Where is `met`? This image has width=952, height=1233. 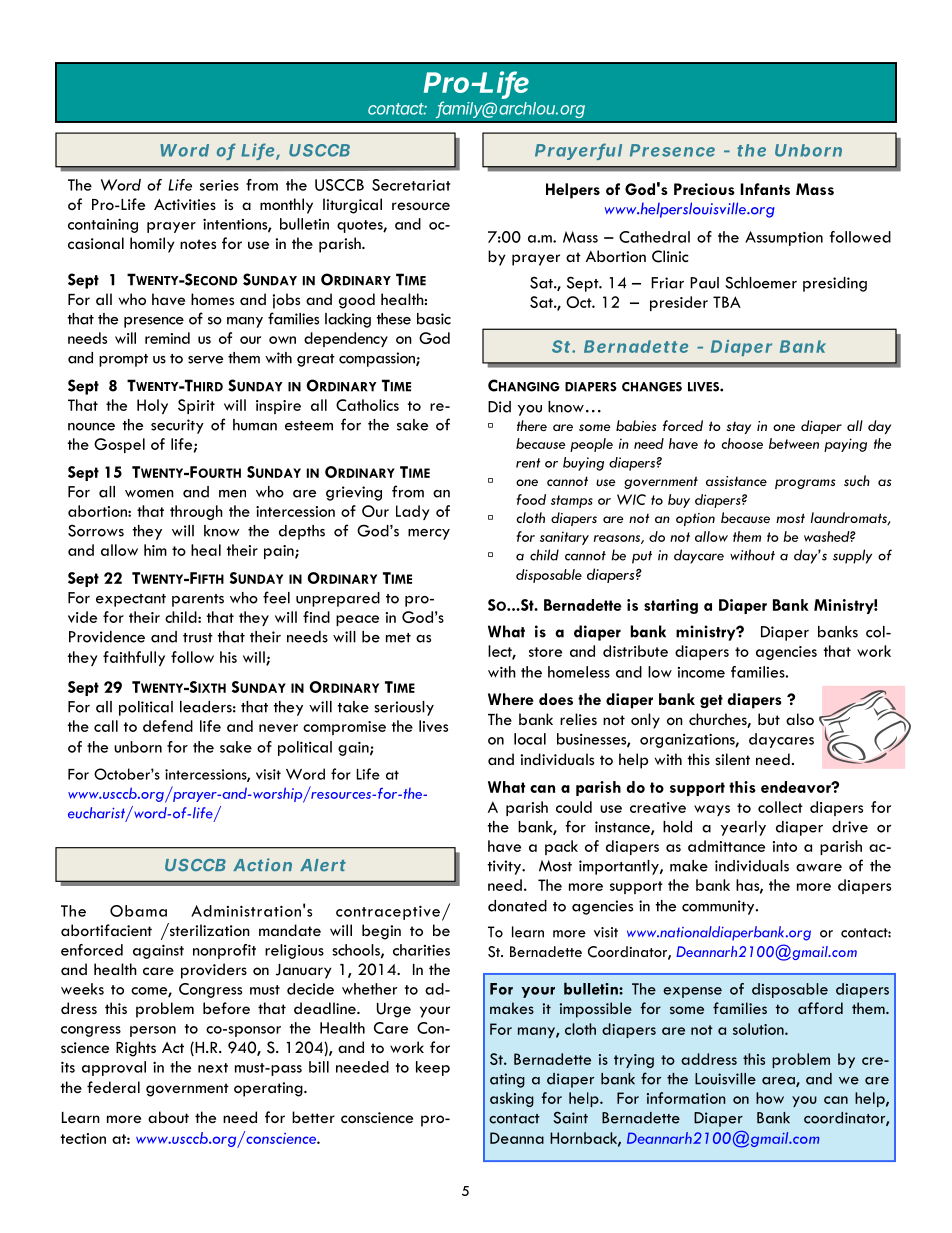 met is located at coordinates (398, 638).
